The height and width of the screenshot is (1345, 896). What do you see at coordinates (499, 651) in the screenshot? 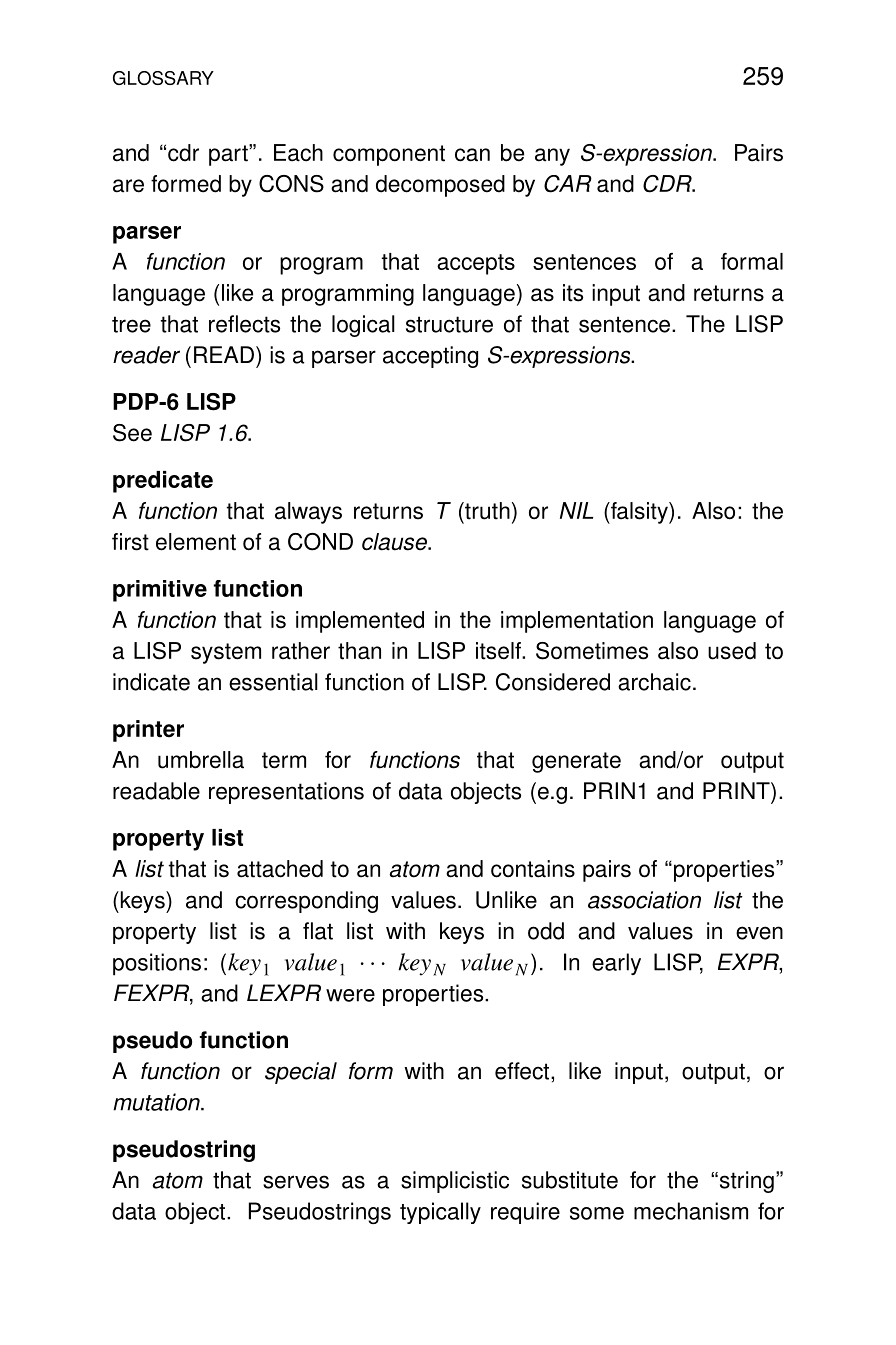
I see `itself` at bounding box center [499, 651].
